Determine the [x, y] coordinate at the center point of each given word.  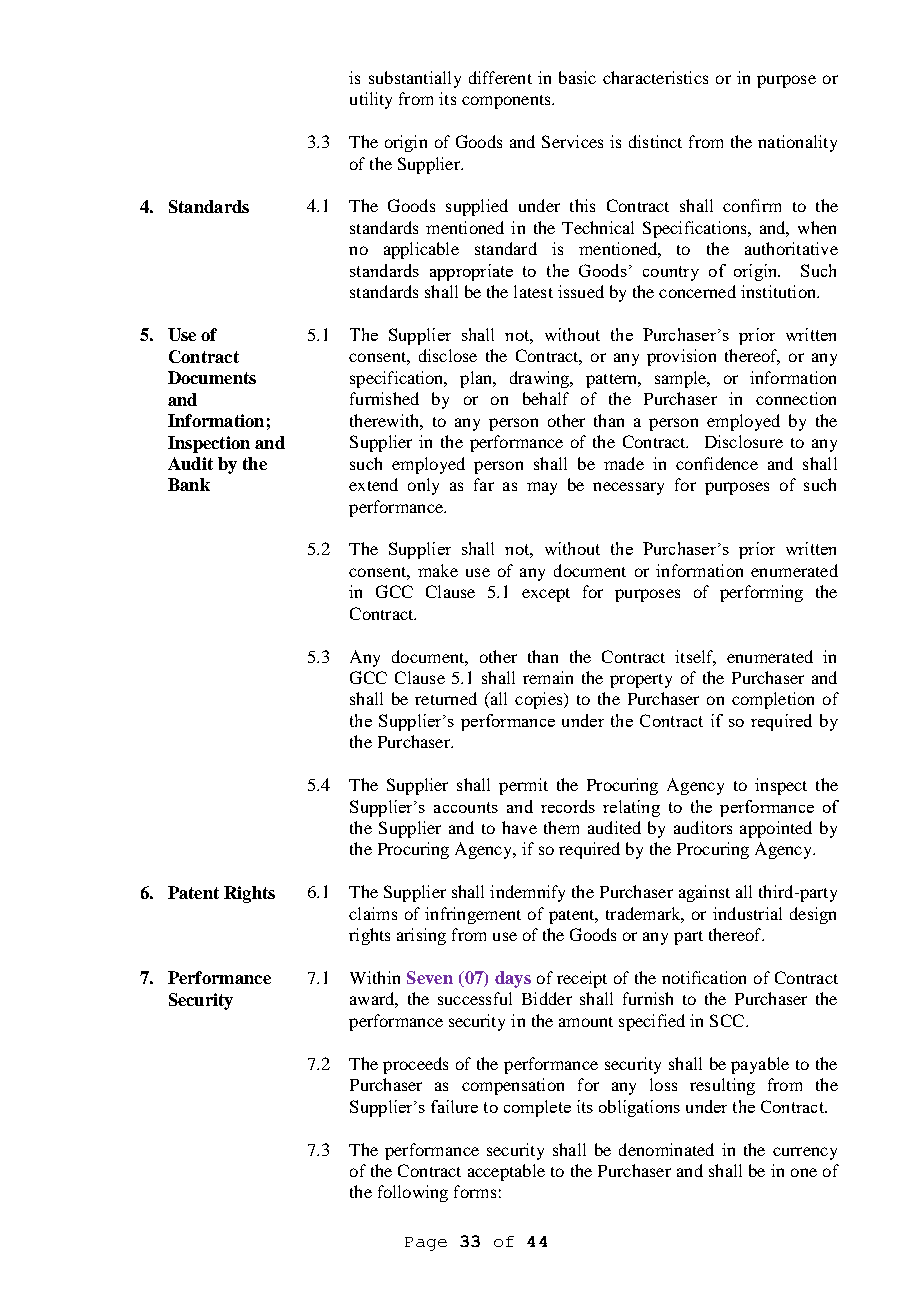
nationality [797, 143]
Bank [189, 484]
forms [475, 1191]
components [507, 102]
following [413, 1193]
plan [477, 379]
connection [796, 398]
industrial [747, 913]
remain [548, 677]
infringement [473, 915]
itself [695, 657]
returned [446, 698]
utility [371, 100]
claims [373, 913]
